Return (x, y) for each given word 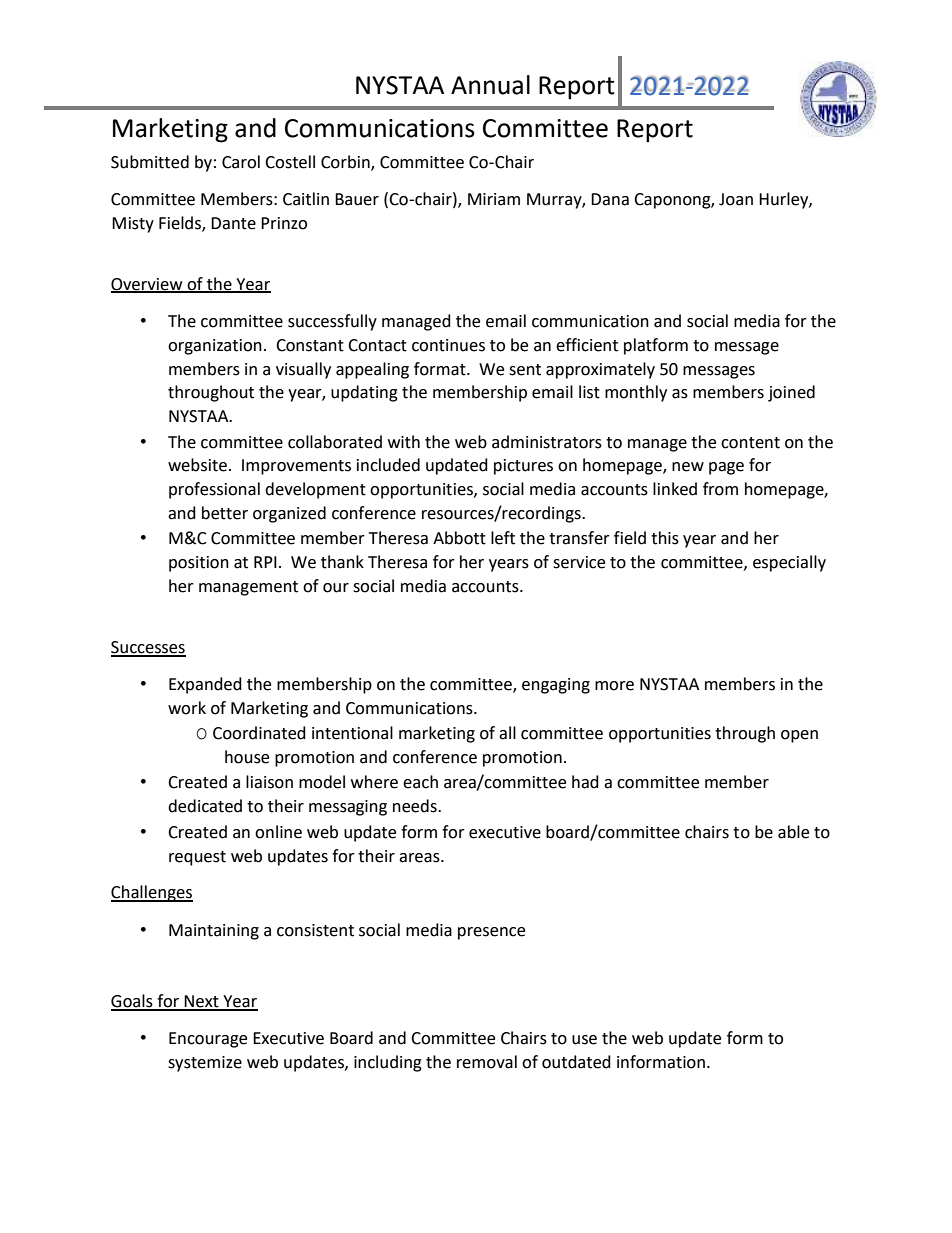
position (199, 564)
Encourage (208, 1040)
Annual (490, 85)
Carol (241, 162)
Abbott (459, 538)
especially (789, 563)
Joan (736, 199)
